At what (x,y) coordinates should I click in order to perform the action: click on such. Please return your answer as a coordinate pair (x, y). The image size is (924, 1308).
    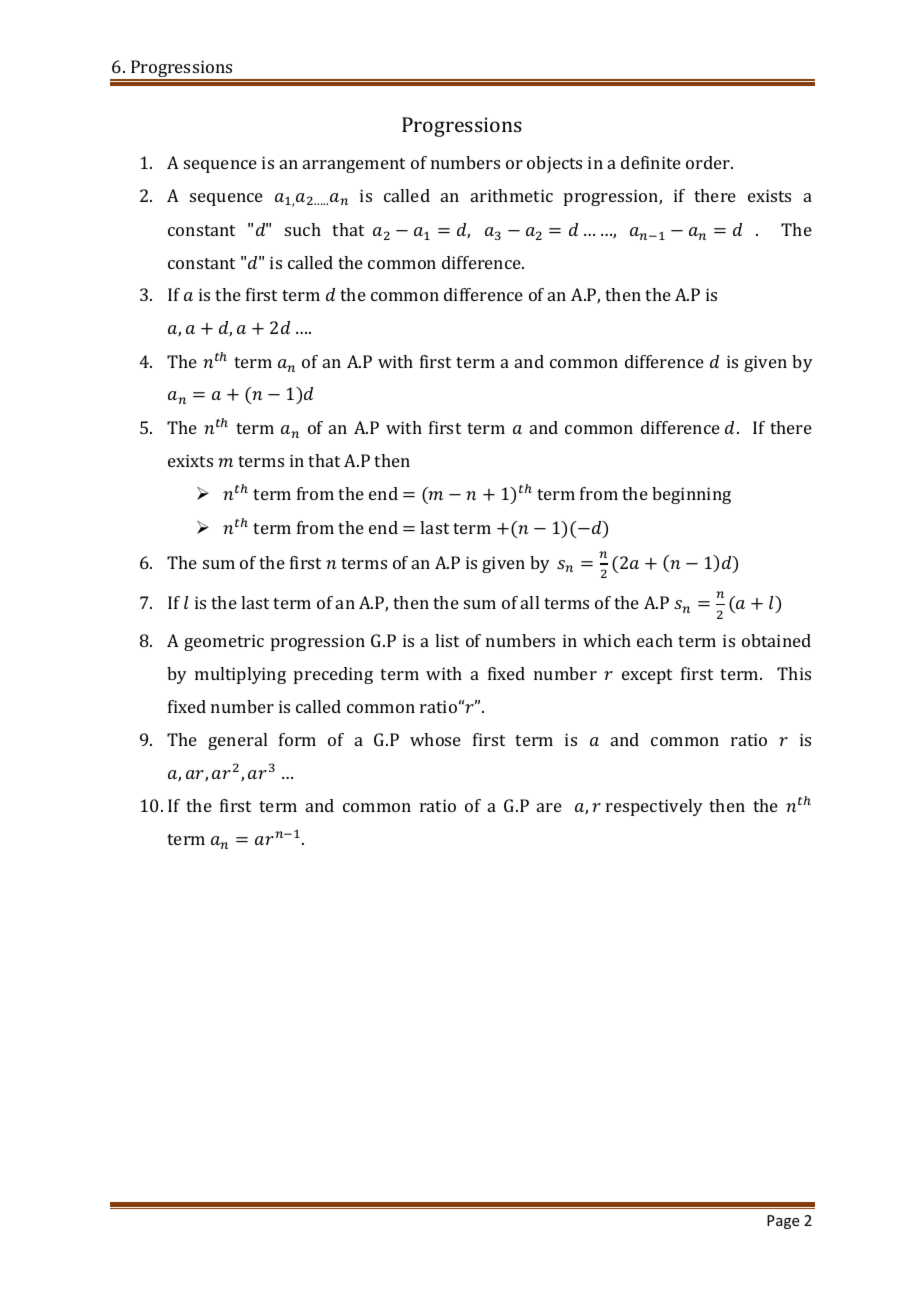
    Looking at the image, I should click on (303, 229).
